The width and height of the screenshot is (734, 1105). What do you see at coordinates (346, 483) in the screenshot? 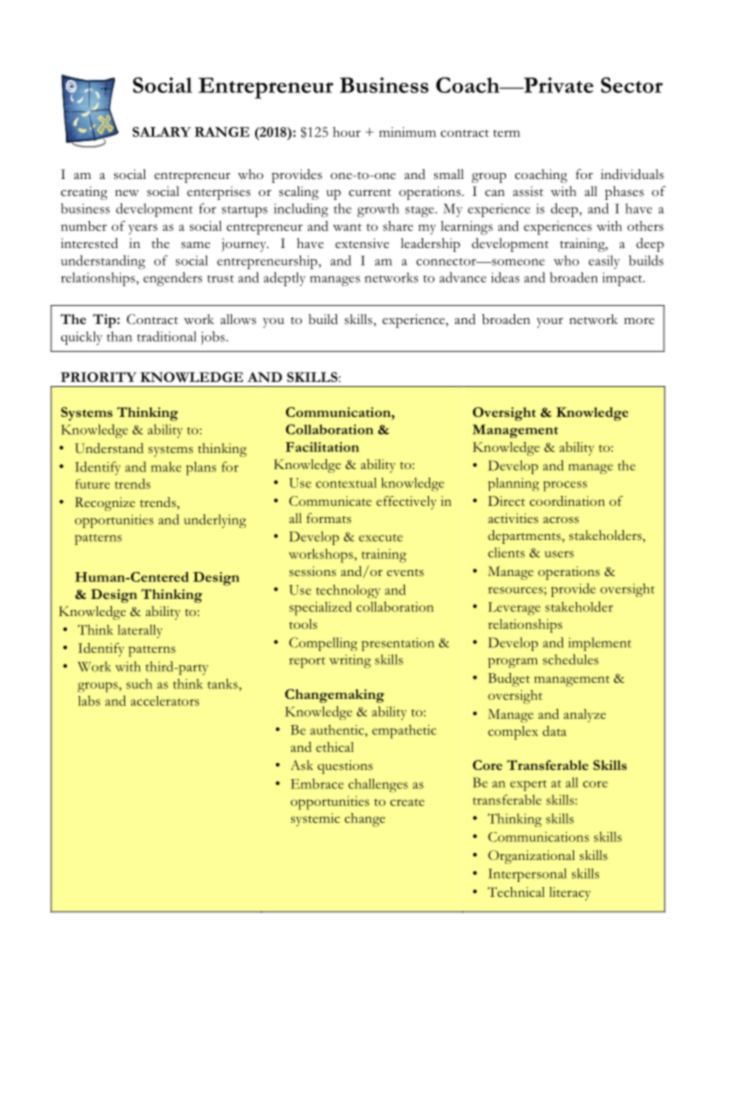
I see `contextual` at bounding box center [346, 483].
